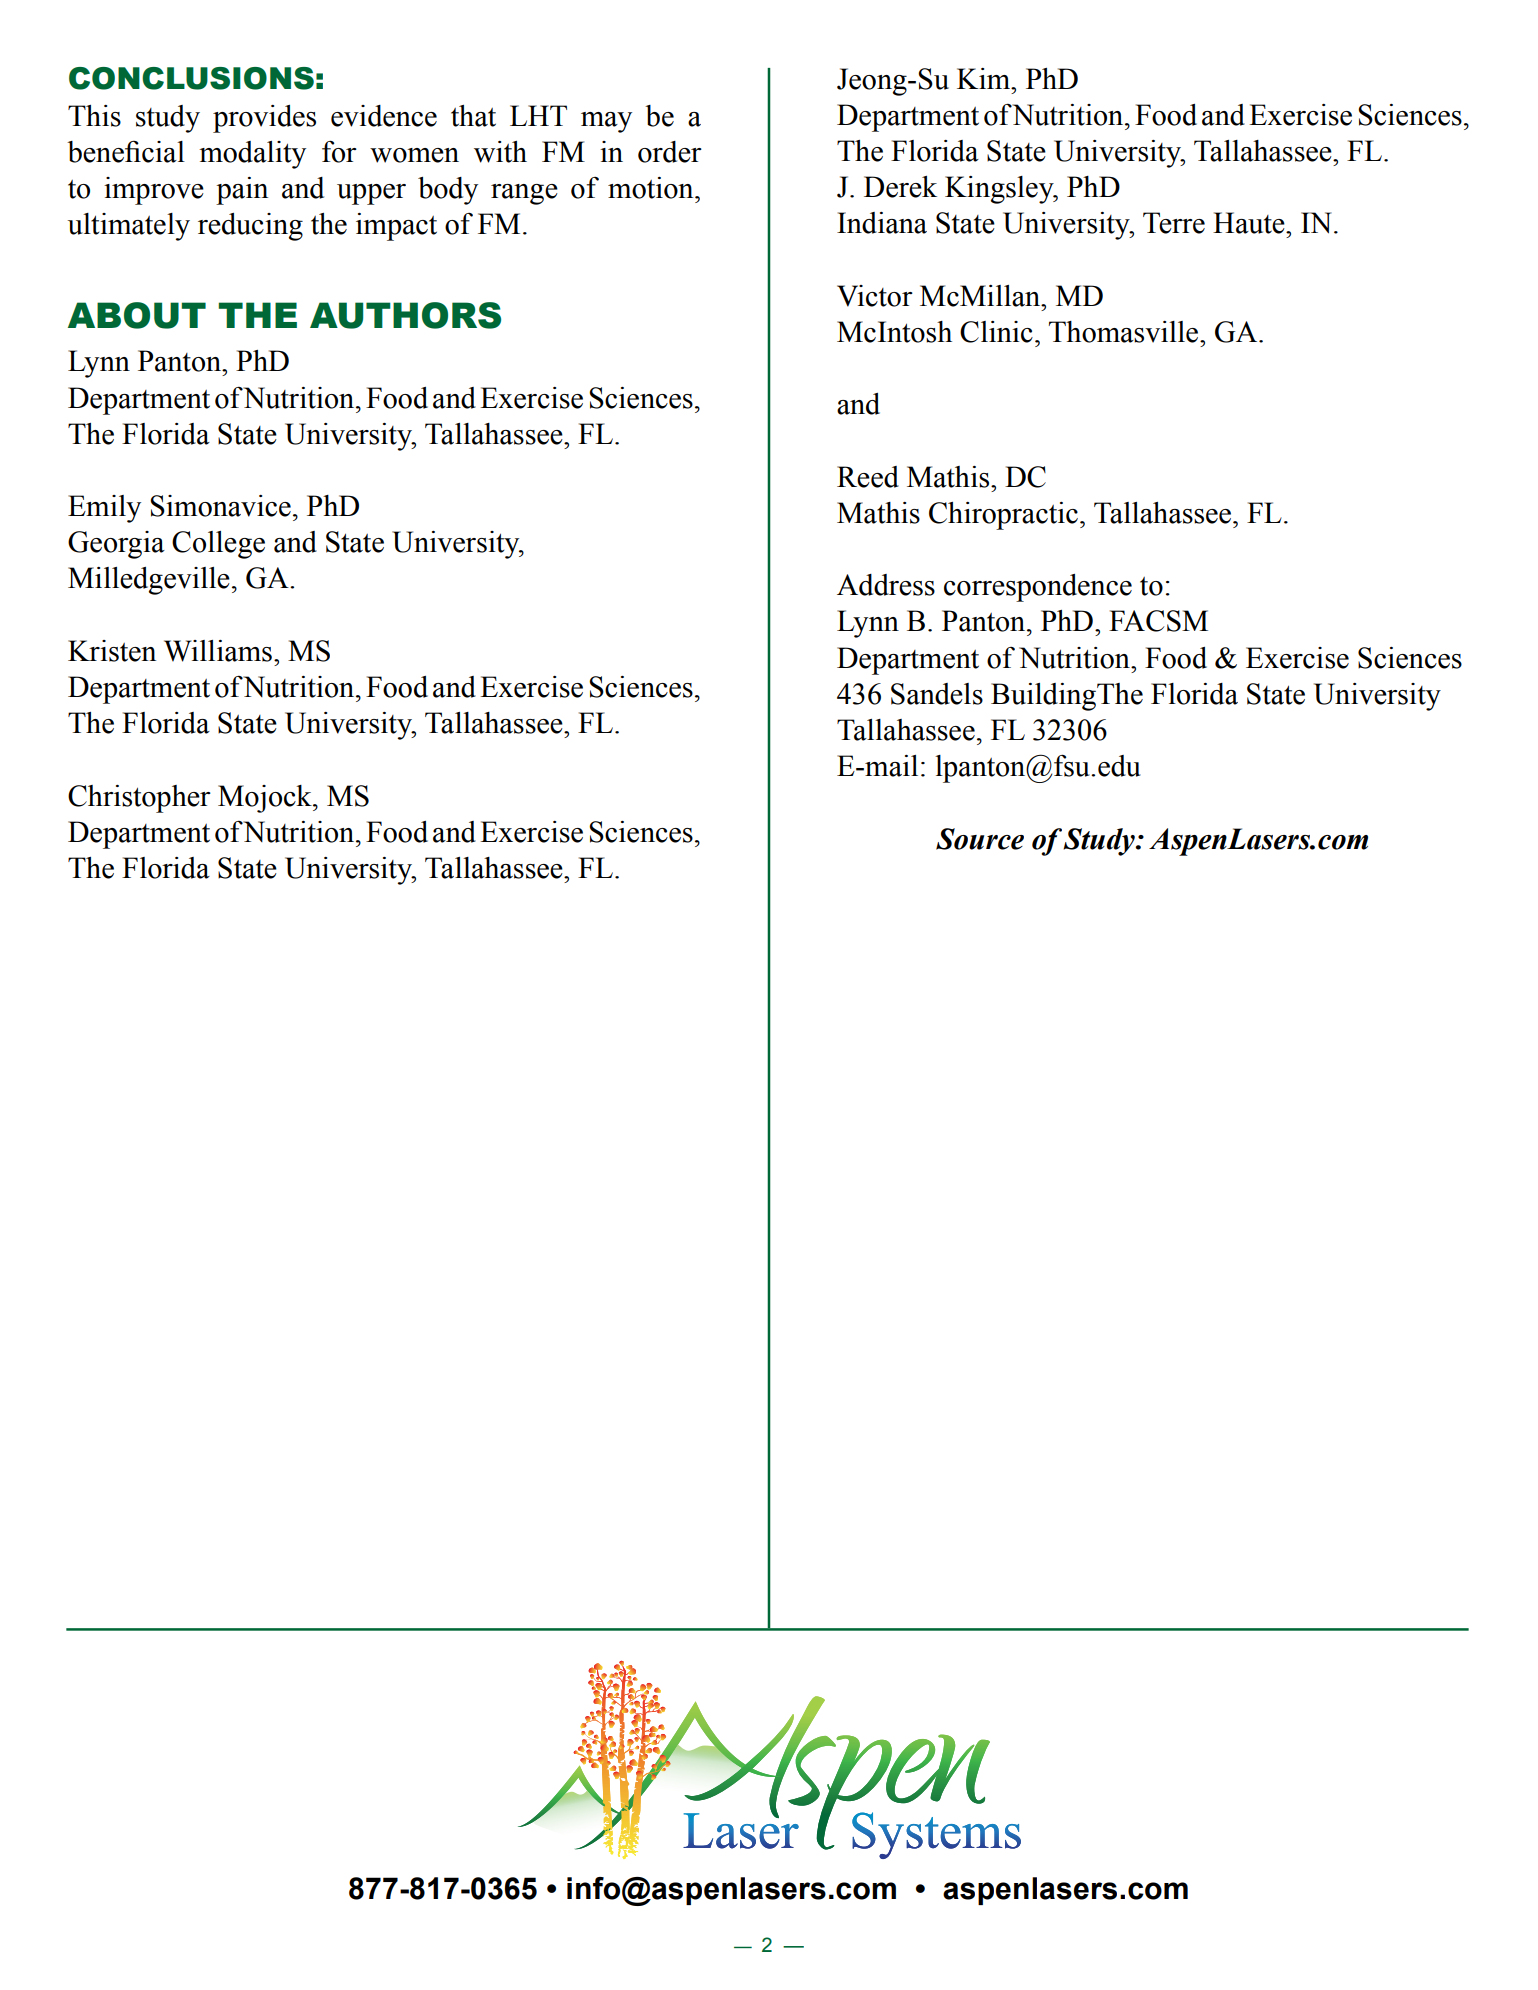  What do you see at coordinates (264, 119) in the page?
I see `provides` at bounding box center [264, 119].
